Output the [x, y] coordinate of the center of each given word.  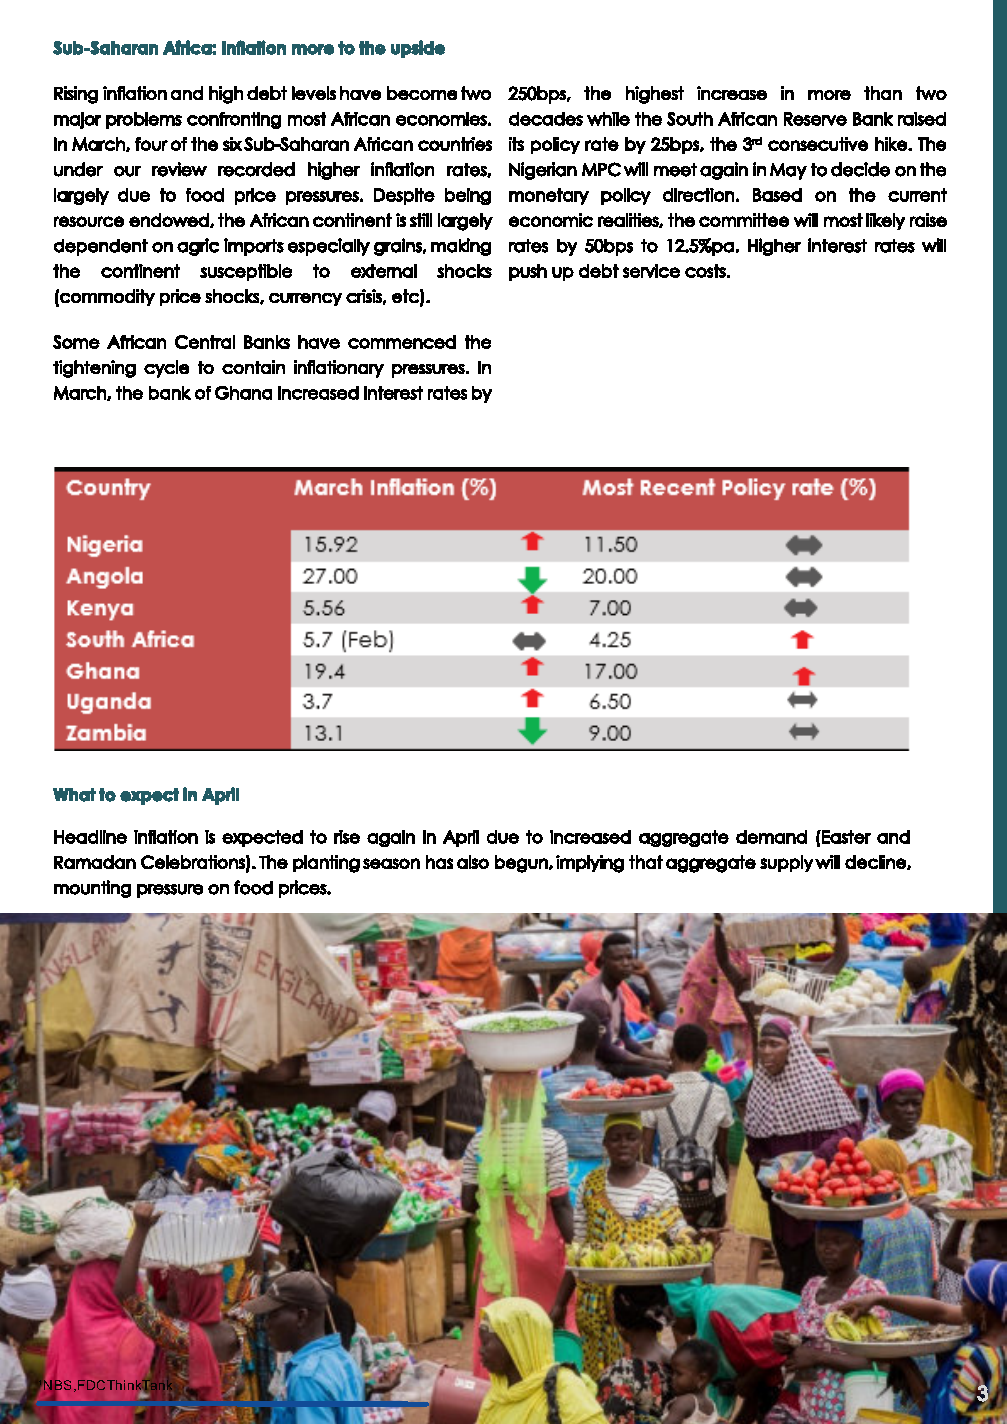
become [422, 93]
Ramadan [95, 862]
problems [144, 120]
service [651, 271]
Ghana [243, 393]
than [883, 93]
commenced [402, 342]
